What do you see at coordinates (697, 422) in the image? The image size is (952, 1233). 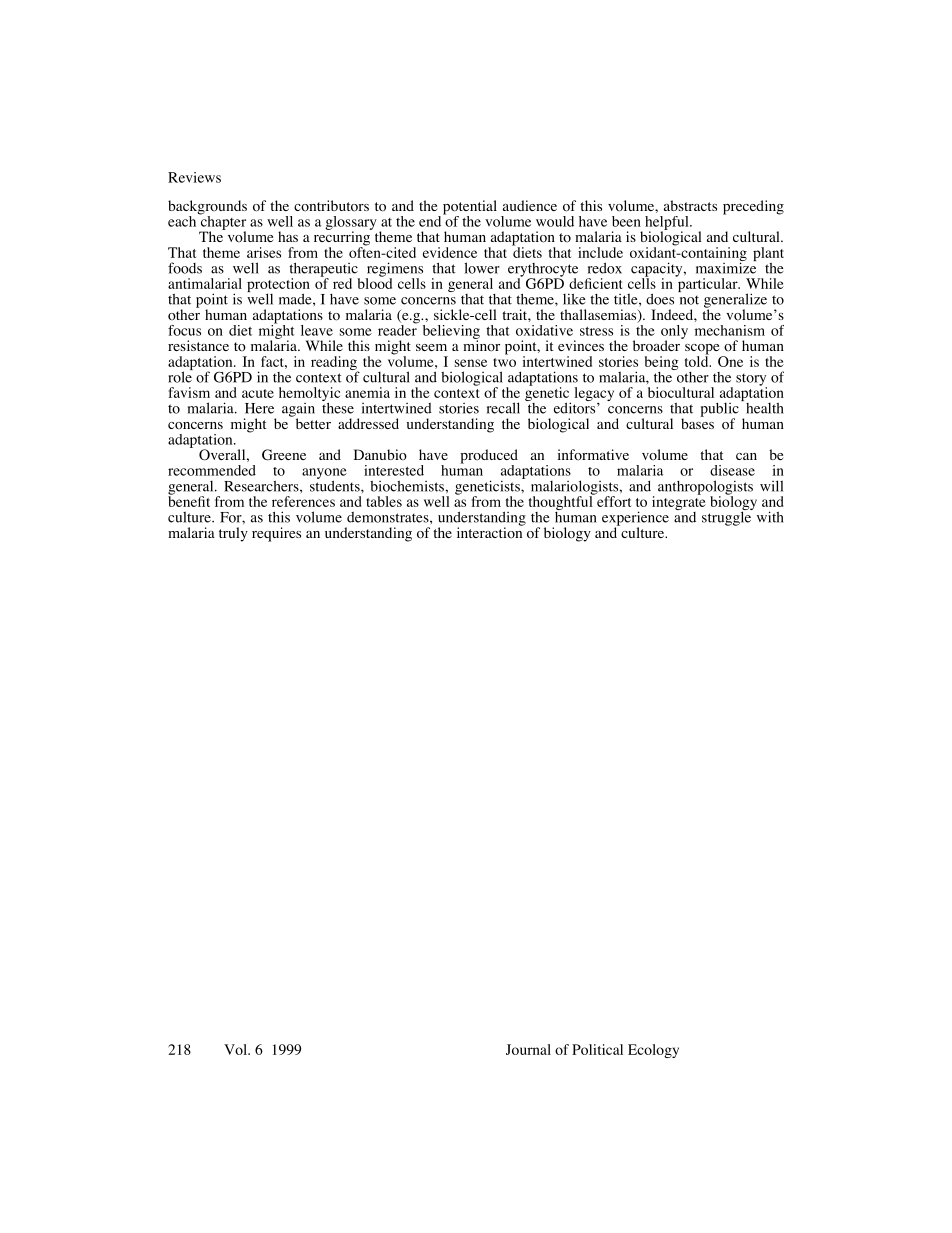 I see `bases` at bounding box center [697, 422].
